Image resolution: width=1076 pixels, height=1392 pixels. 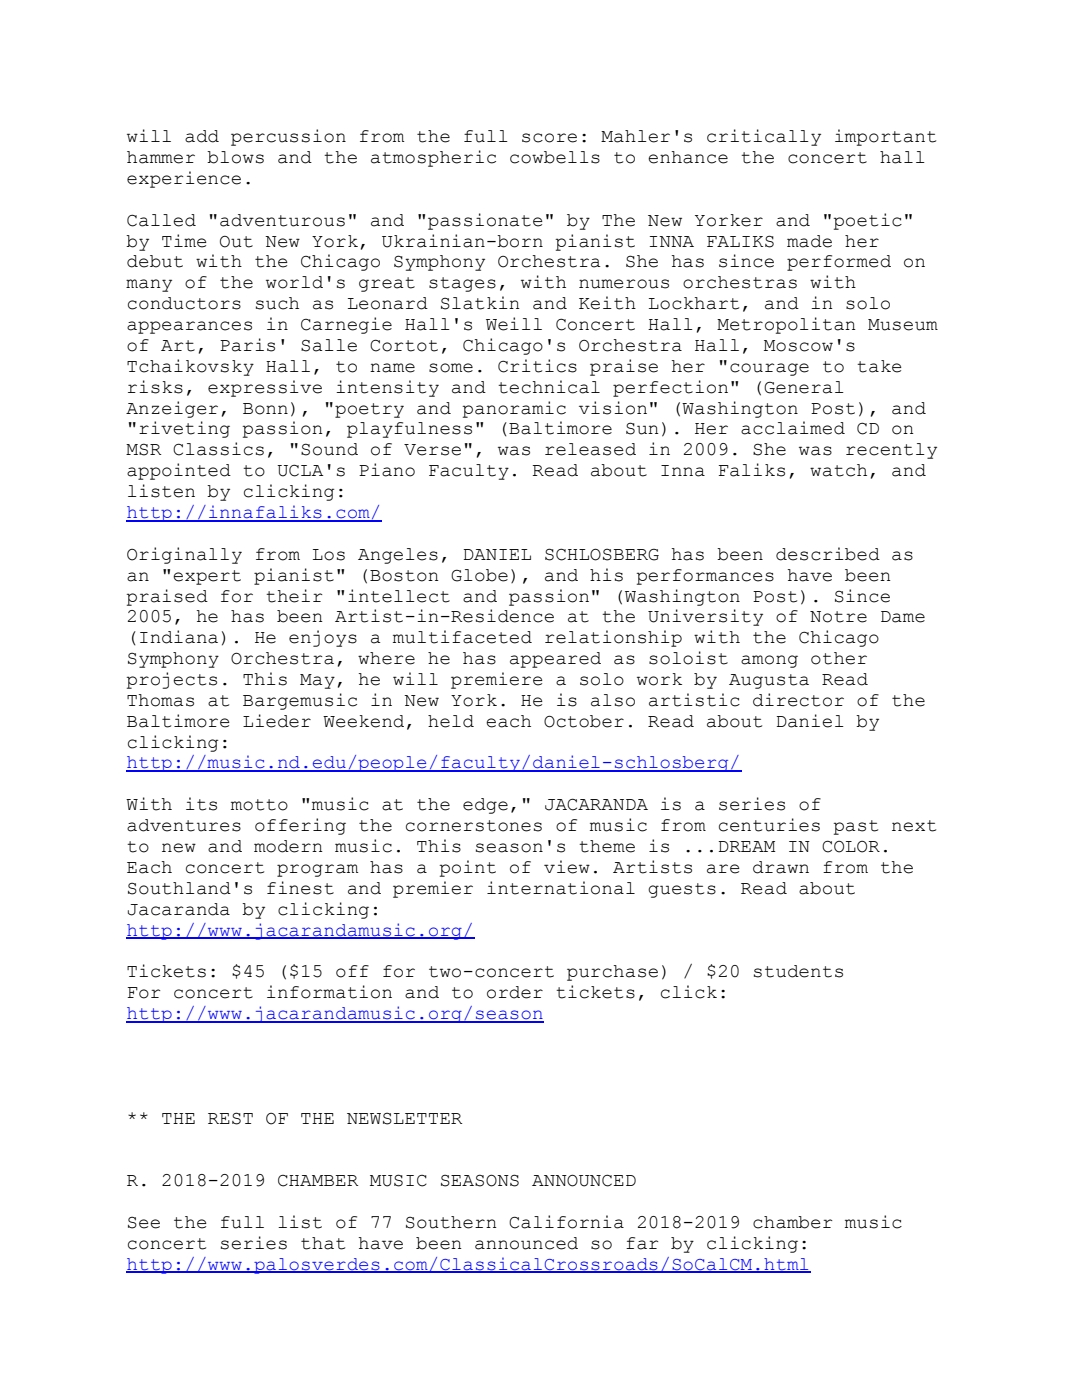 I want to click on See, so click(x=144, y=1222).
